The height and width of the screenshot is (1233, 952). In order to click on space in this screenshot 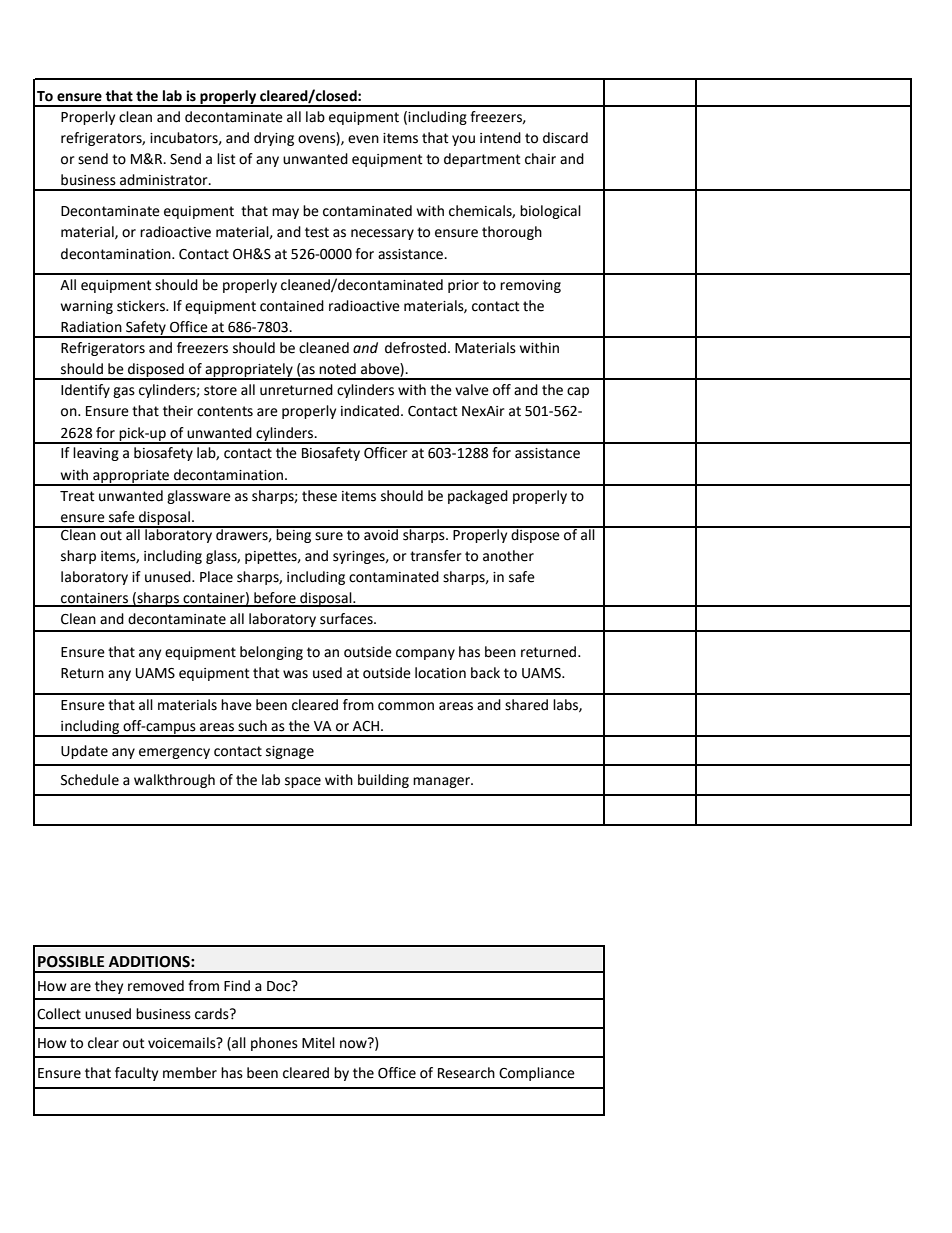, I will do `click(303, 782)`.
